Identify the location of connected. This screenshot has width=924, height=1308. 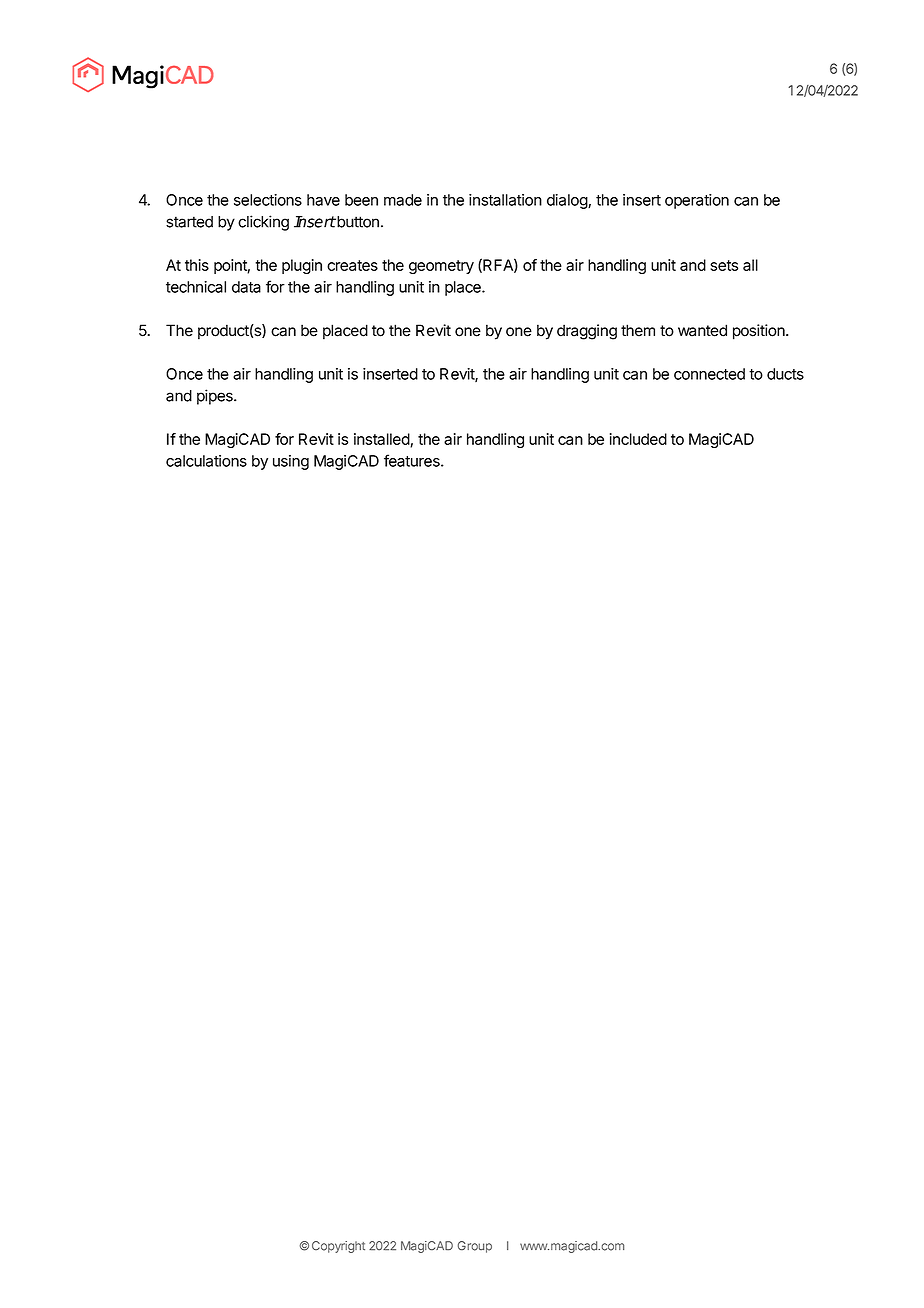
(709, 374).
